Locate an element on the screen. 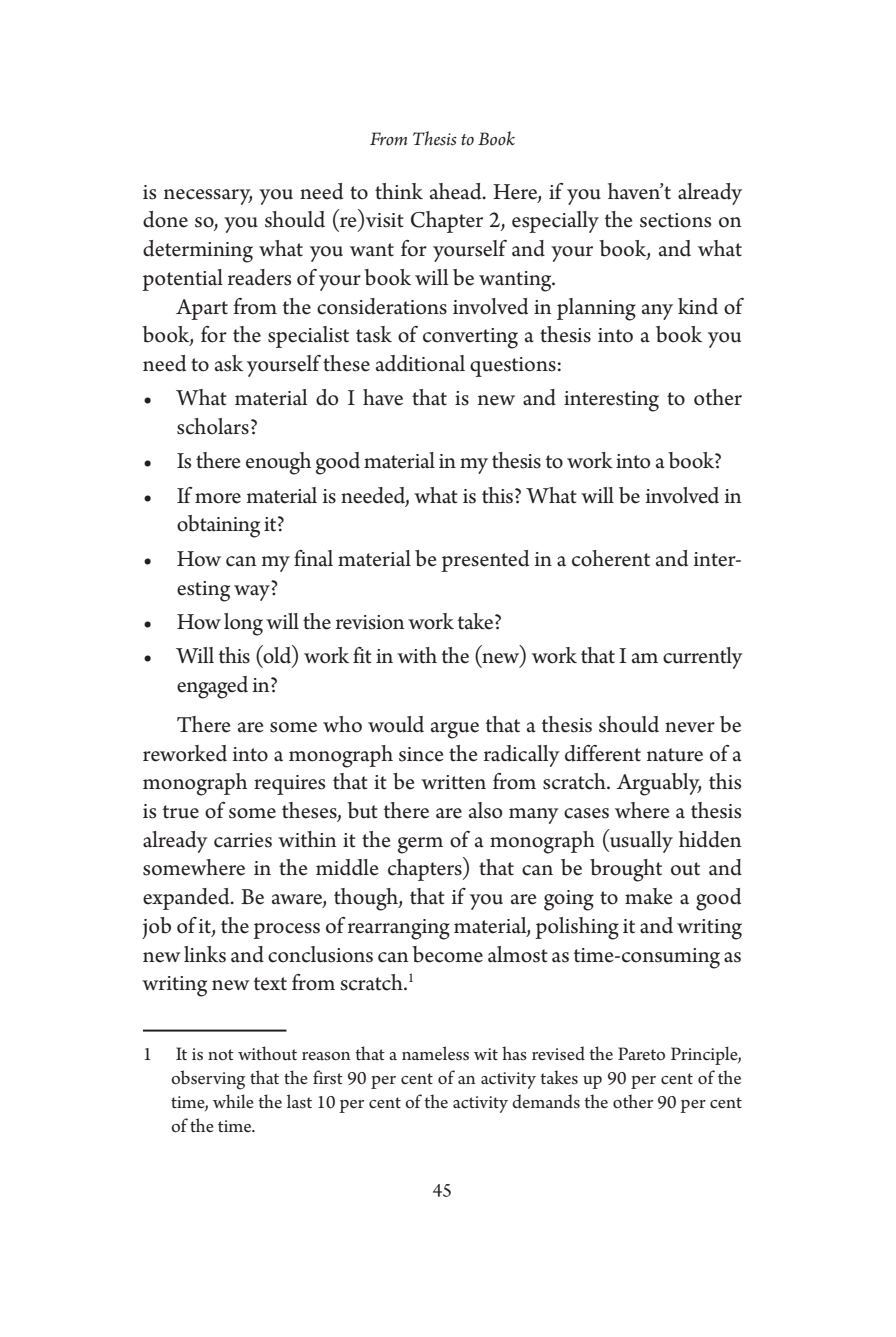  Arguably is located at coordinates (659, 784).
